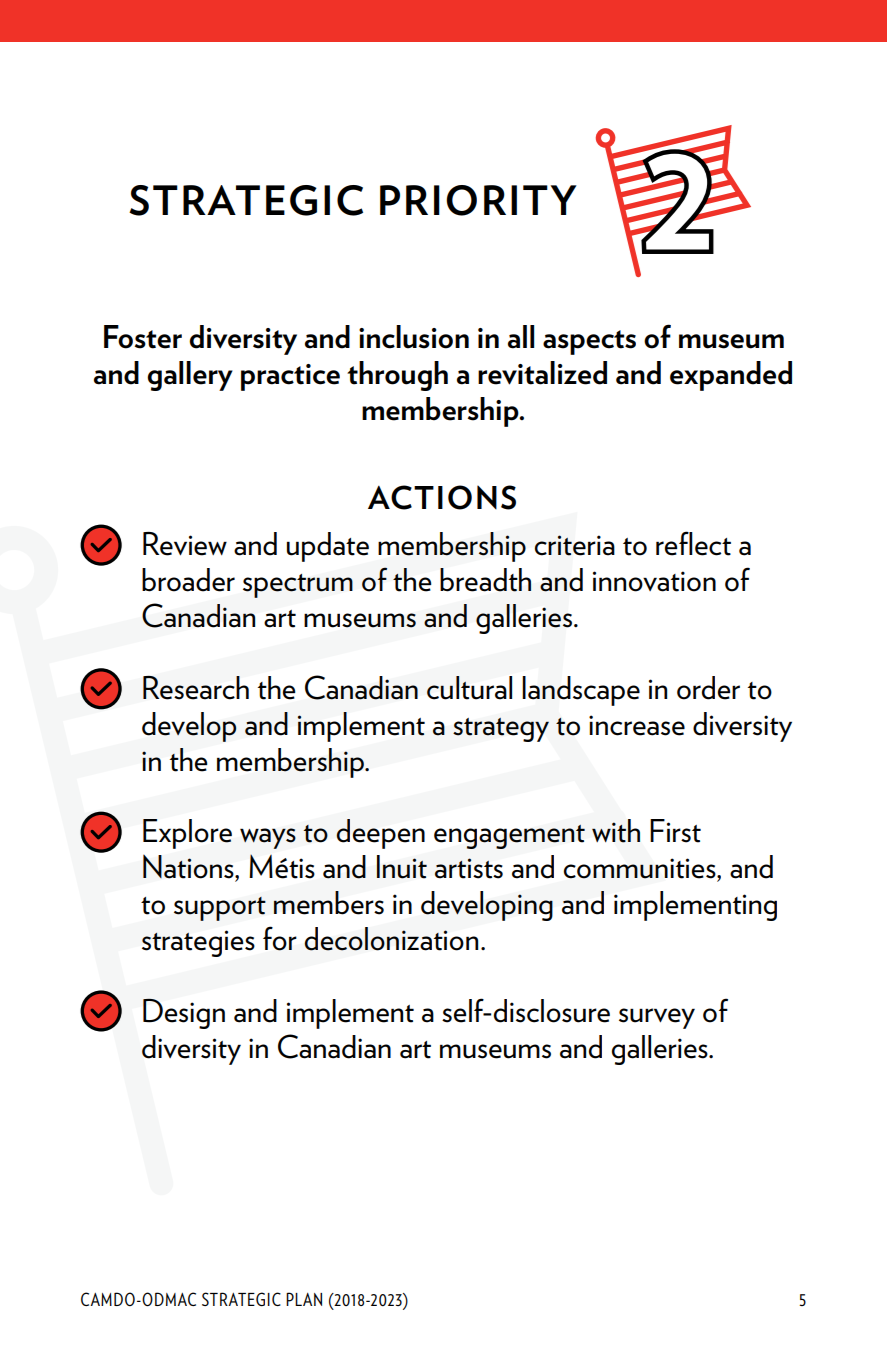 The height and width of the document is (1372, 887). What do you see at coordinates (143, 337) in the document?
I see `Foster` at bounding box center [143, 337].
